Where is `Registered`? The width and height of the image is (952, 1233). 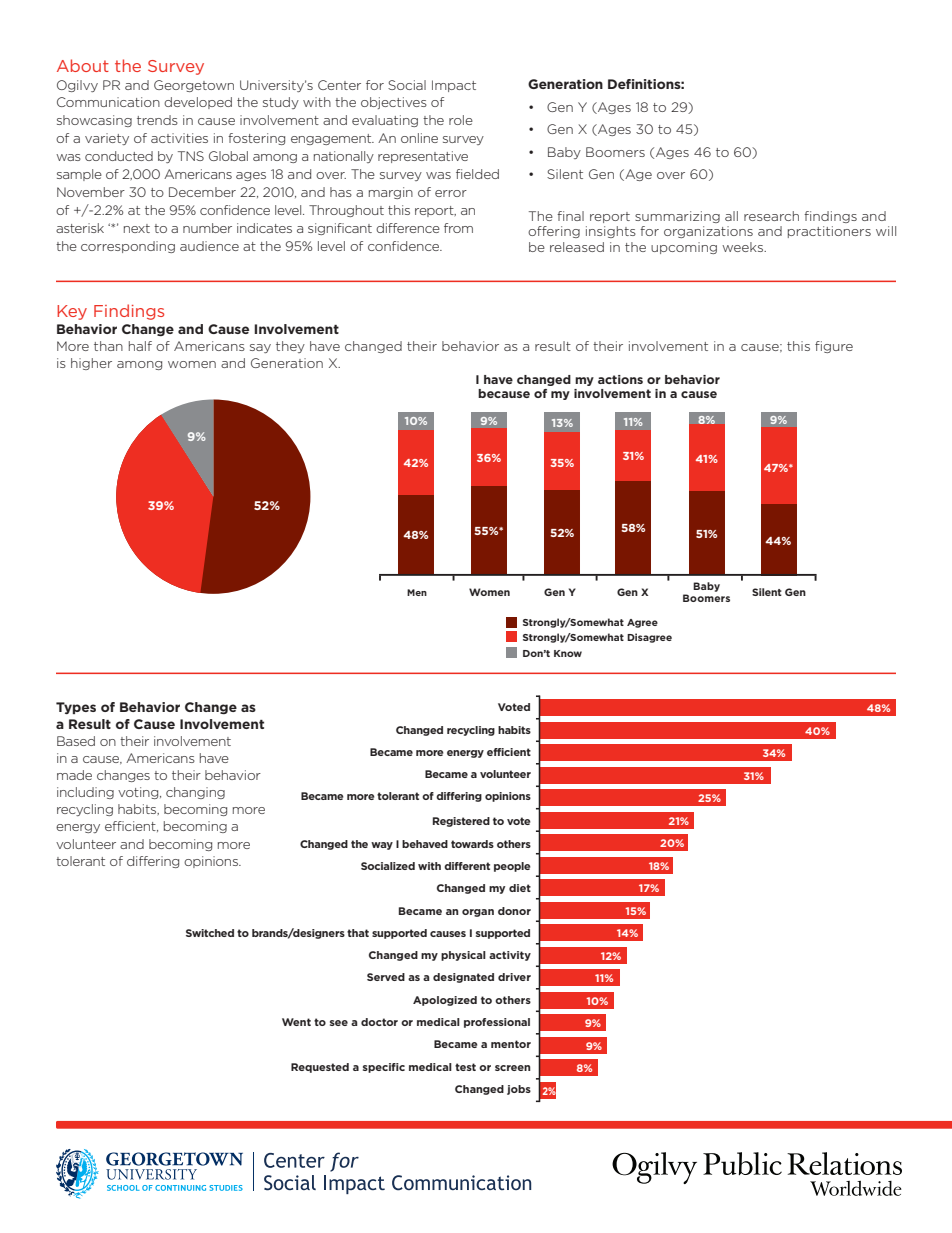
Registered is located at coordinates (461, 822).
